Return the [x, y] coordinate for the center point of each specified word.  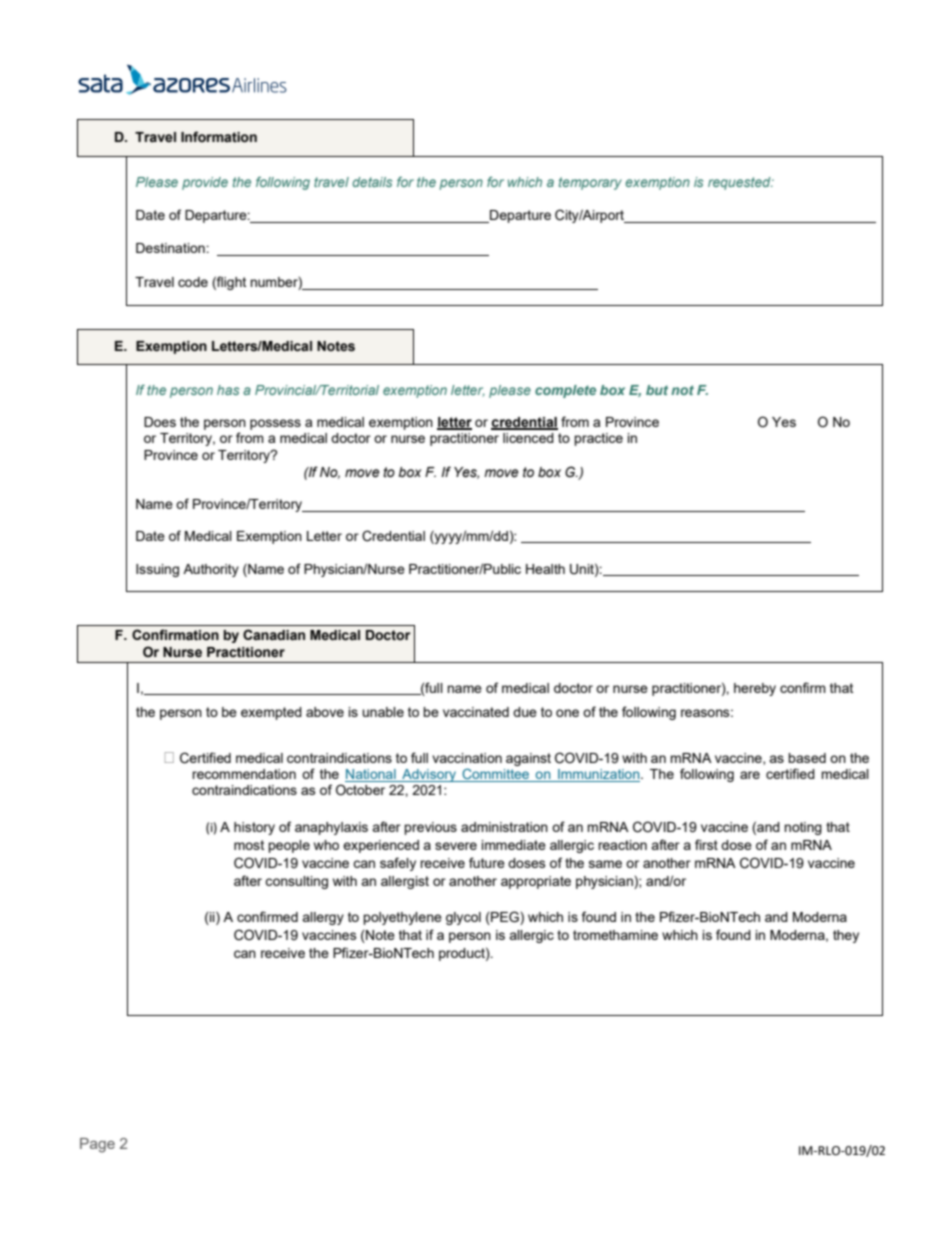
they [846, 936]
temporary [590, 183]
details [372, 182]
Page [97, 1145]
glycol [463, 918]
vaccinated [476, 712]
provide [205, 183]
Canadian [274, 635]
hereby [755, 689]
